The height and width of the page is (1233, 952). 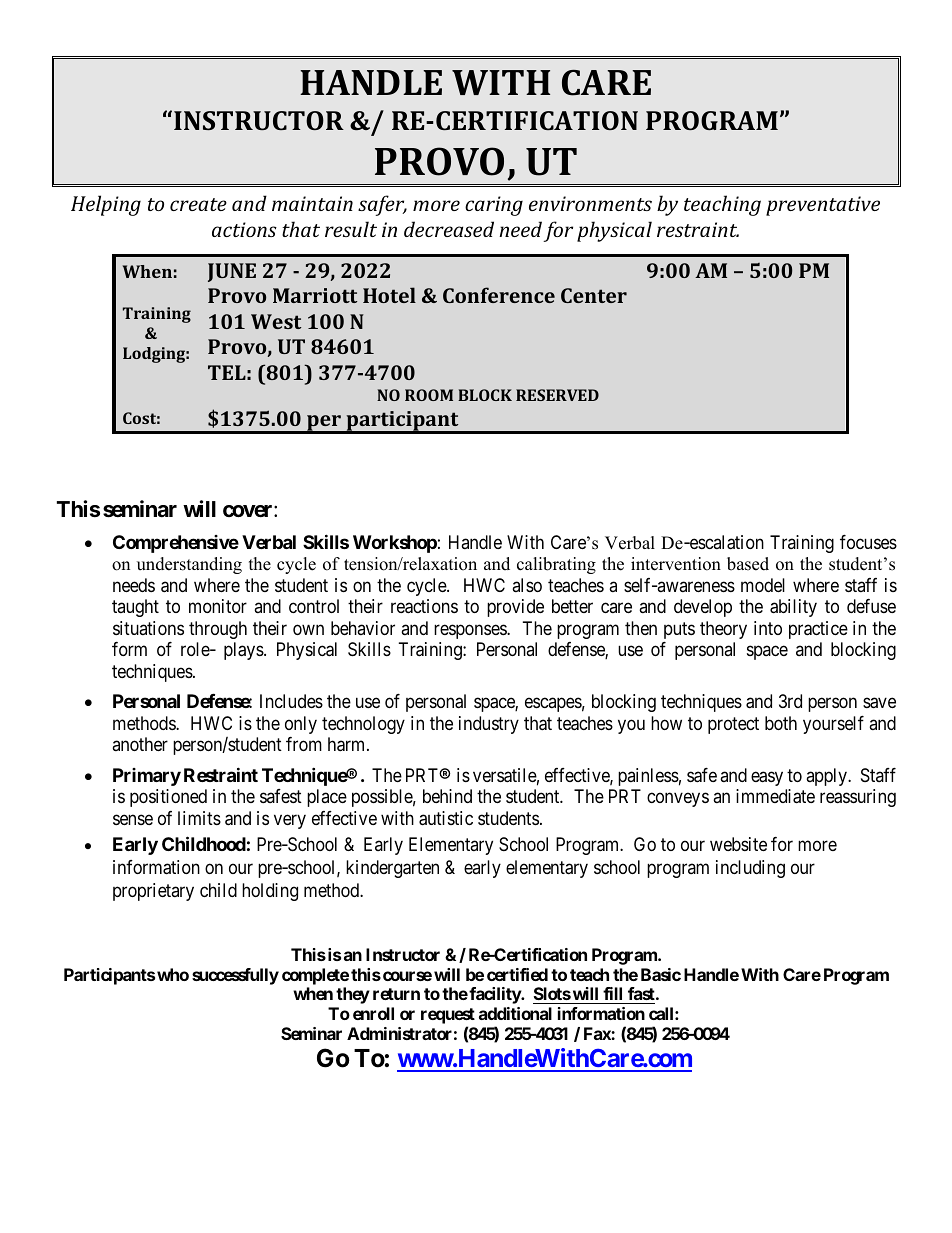 What do you see at coordinates (515, 608) in the page?
I see `provide` at bounding box center [515, 608].
